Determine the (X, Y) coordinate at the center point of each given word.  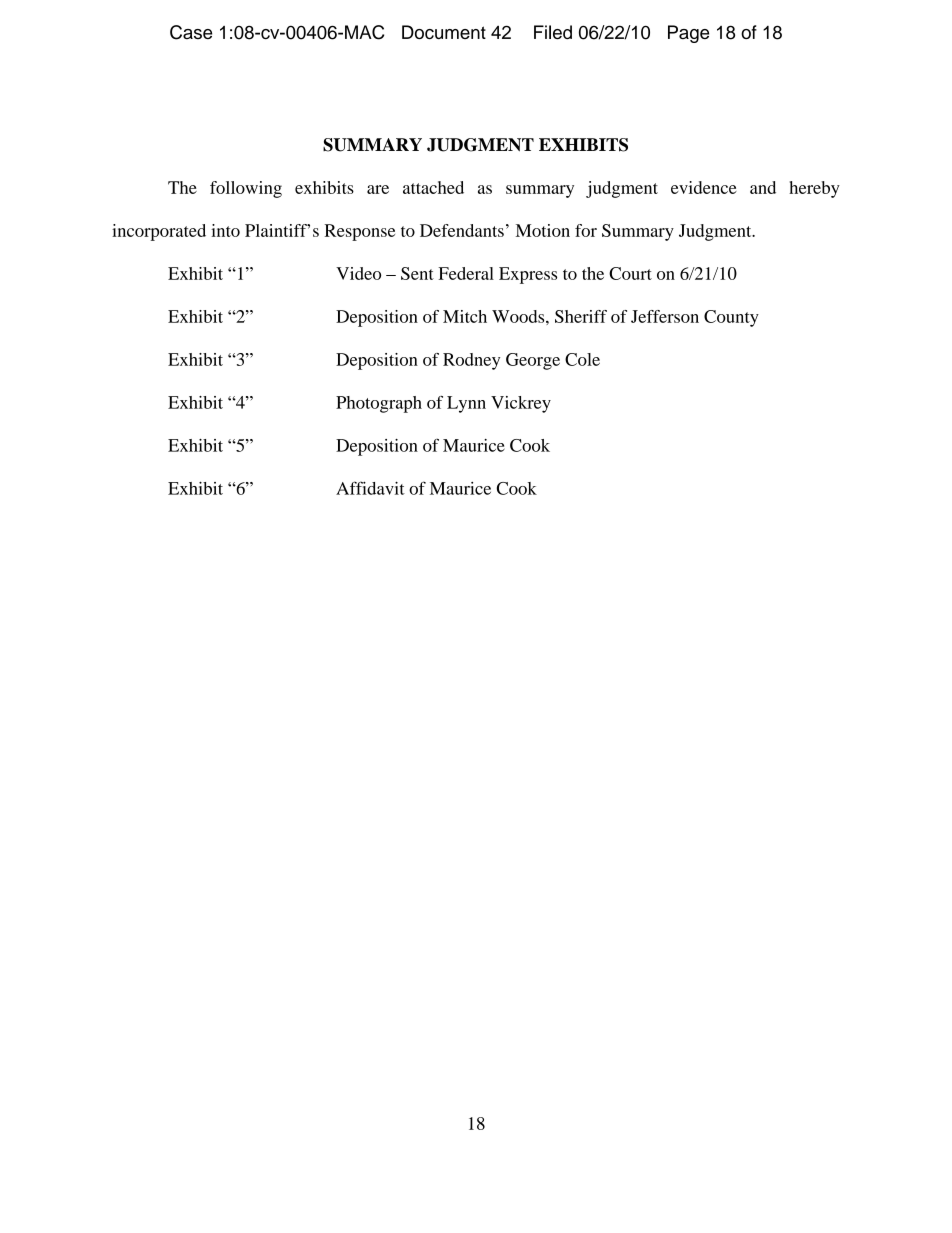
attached (433, 187)
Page (688, 34)
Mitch (465, 316)
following (246, 189)
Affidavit (370, 488)
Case (191, 32)
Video (358, 273)
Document (444, 32)
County (731, 318)
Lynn (466, 404)
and (763, 187)
